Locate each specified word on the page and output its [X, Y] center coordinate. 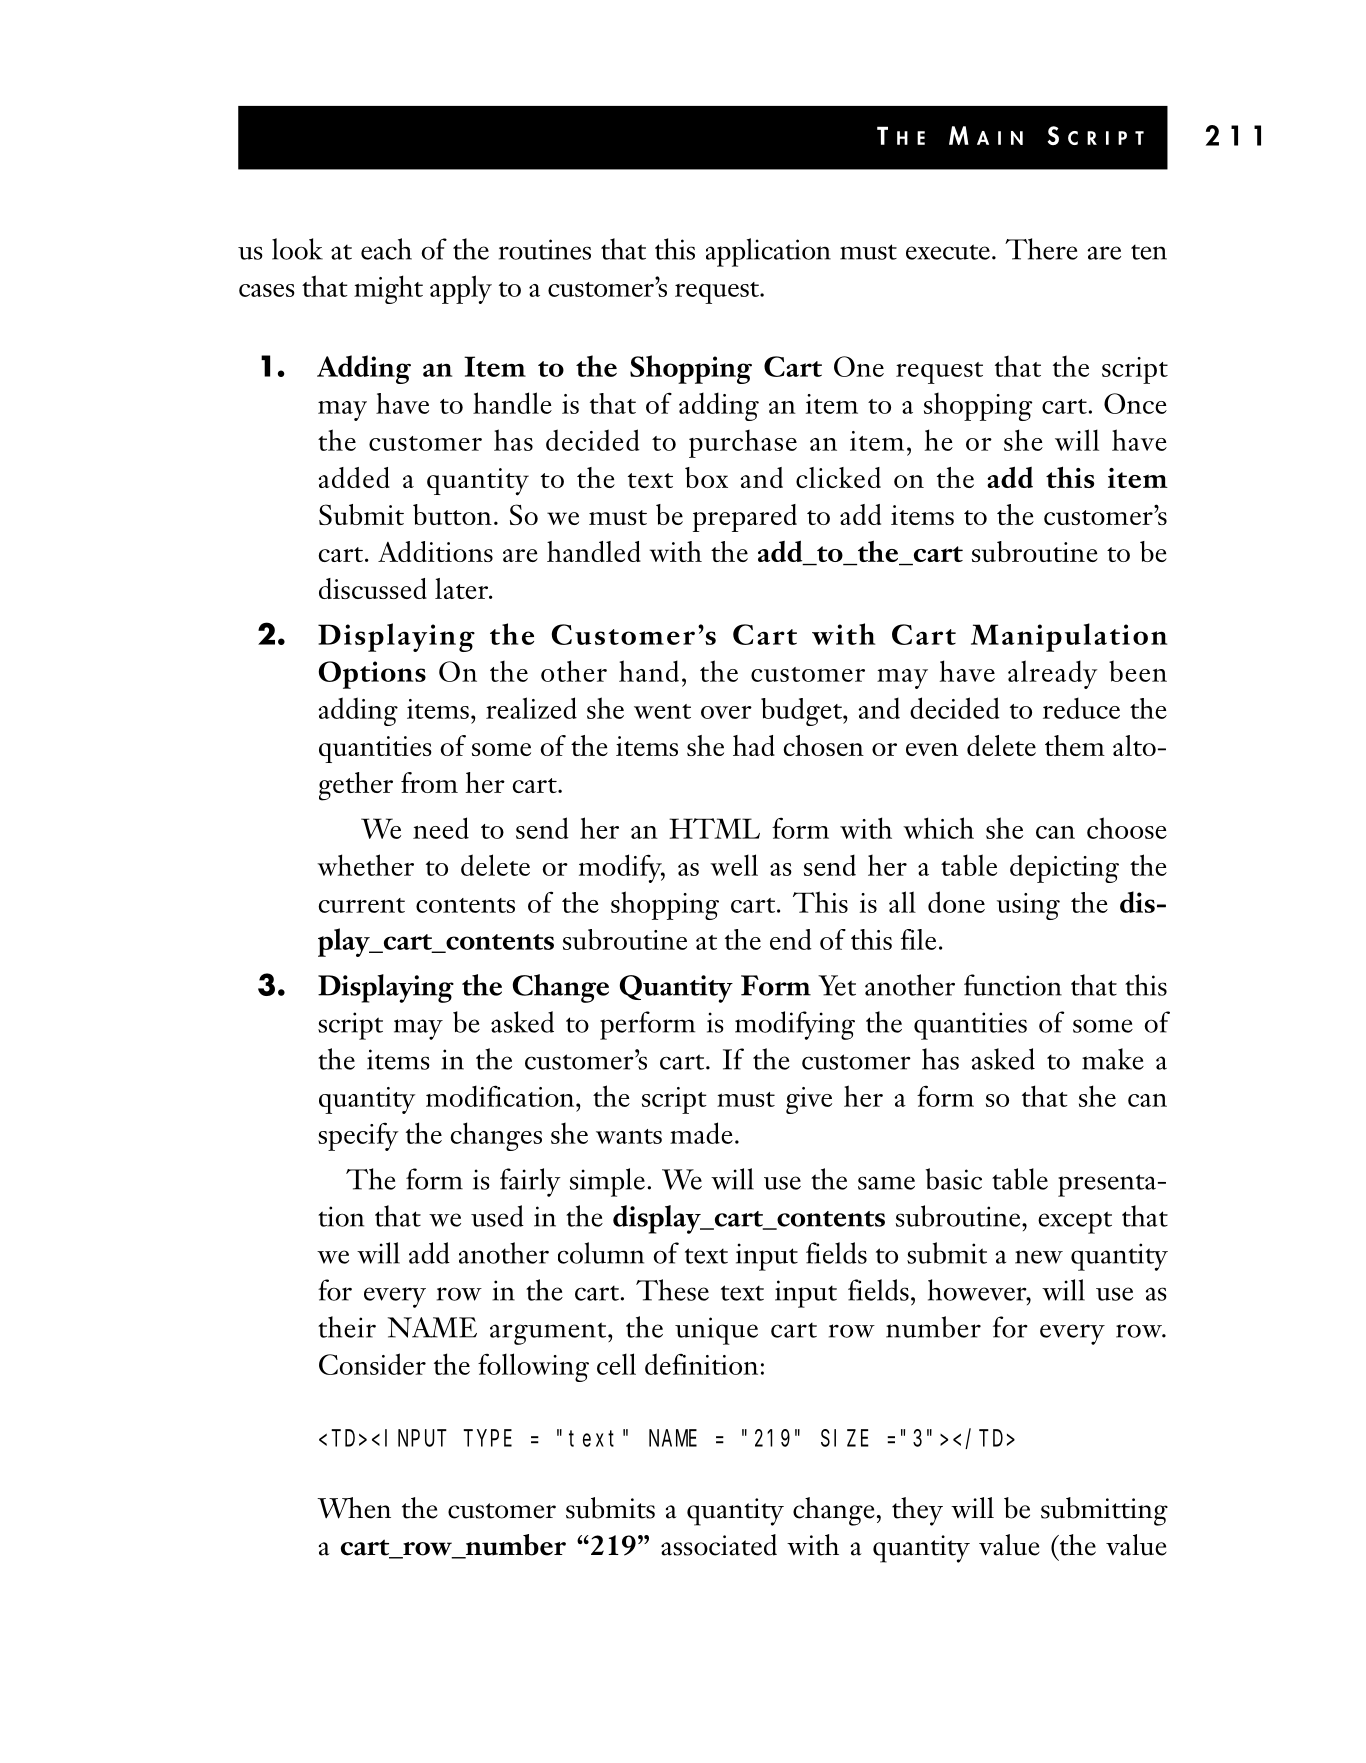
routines [545, 249]
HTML [714, 828]
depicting [1064, 868]
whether [365, 865]
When [354, 1508]
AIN [1000, 138]
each [386, 249]
